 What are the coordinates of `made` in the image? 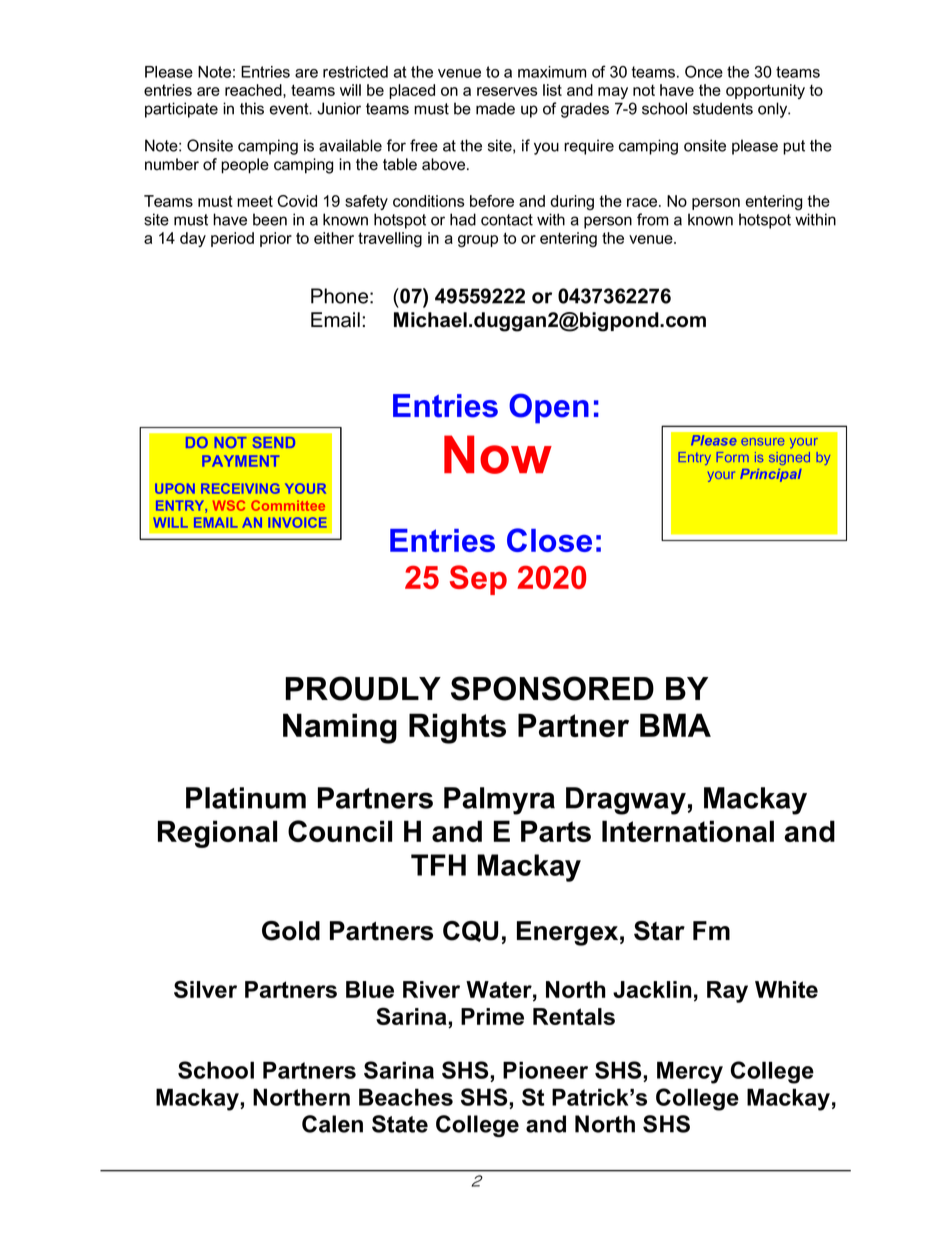 It's located at (495, 108).
